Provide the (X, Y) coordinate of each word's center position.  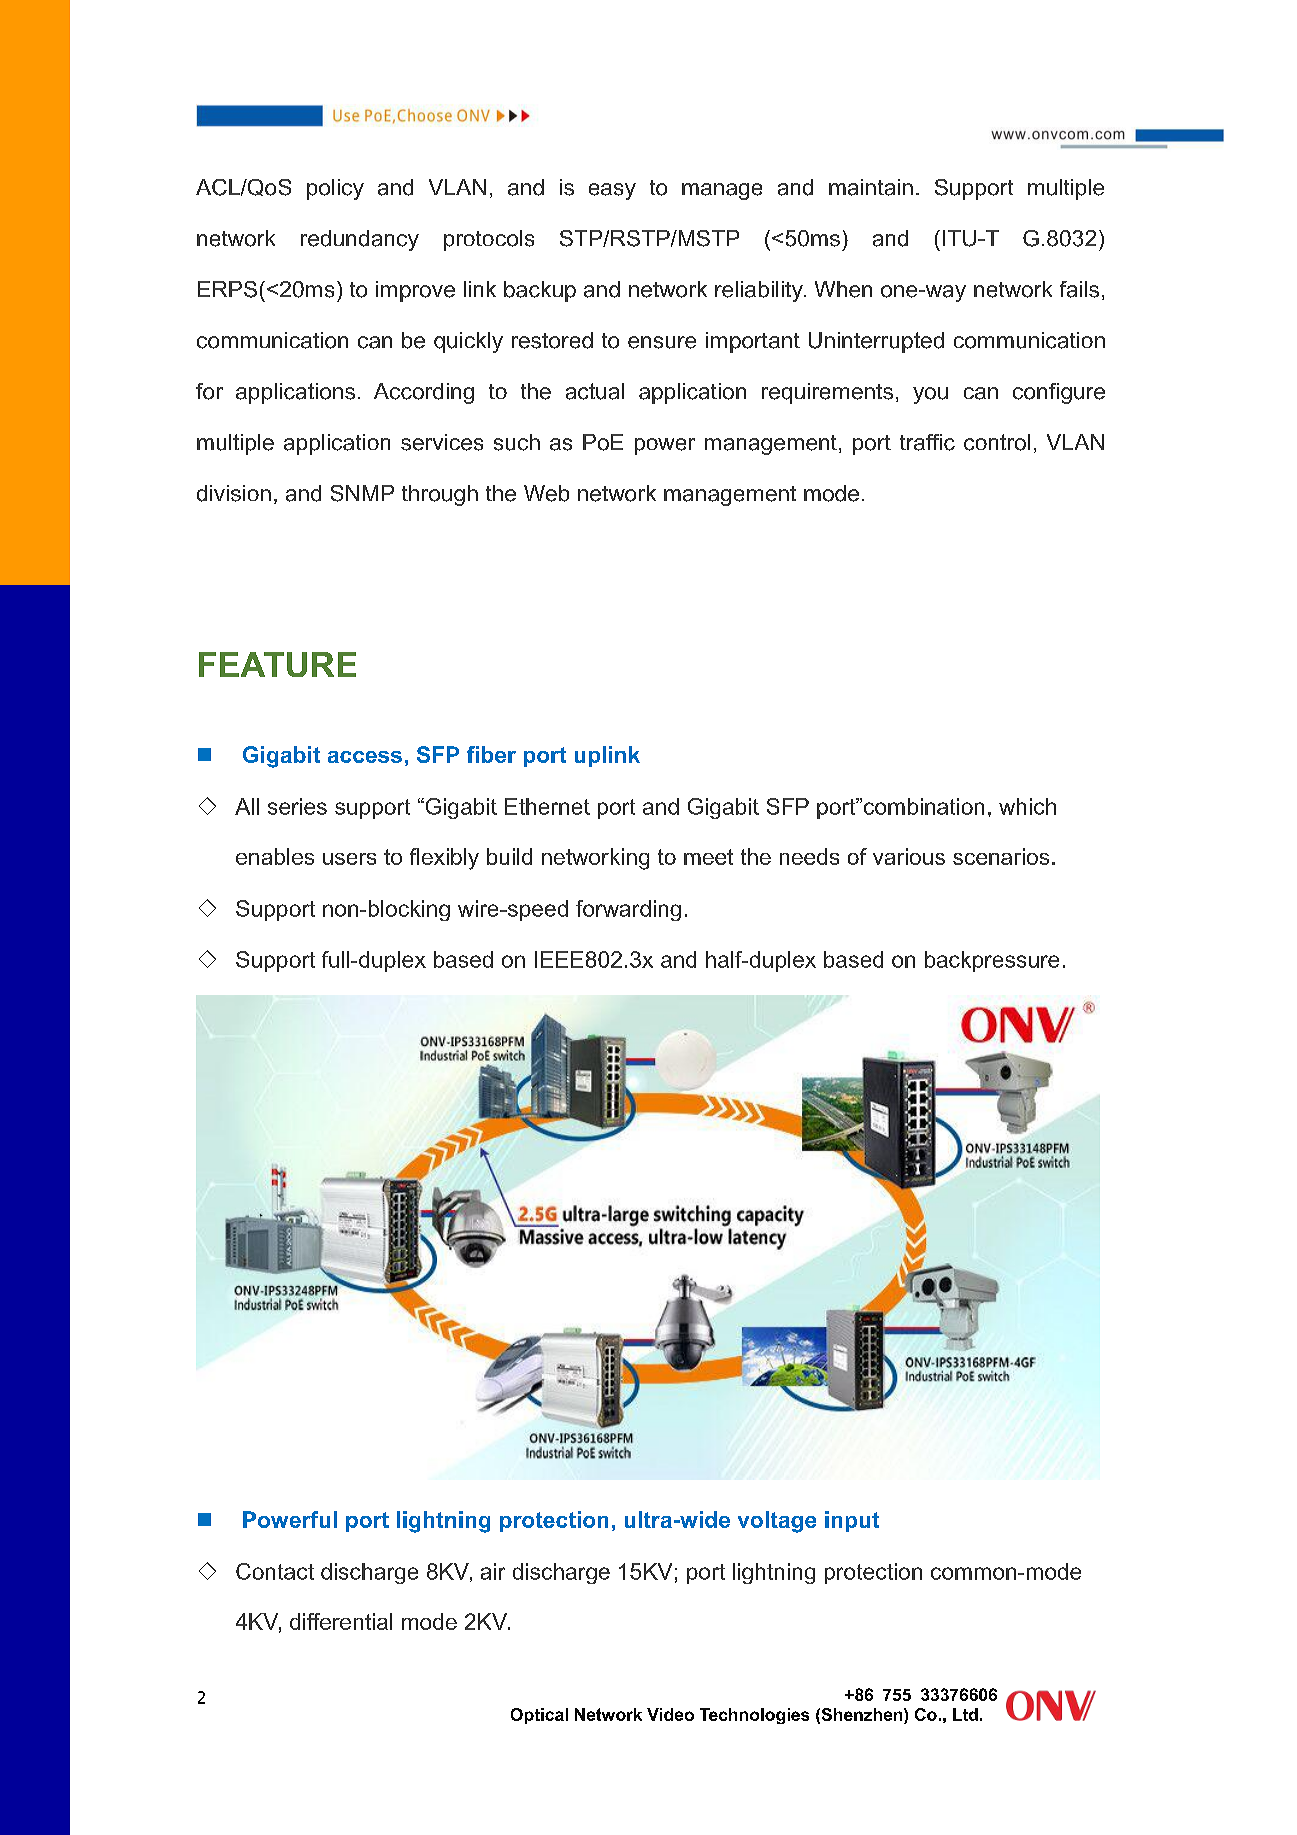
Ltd (965, 1714)
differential (341, 1621)
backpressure (992, 961)
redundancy (360, 240)
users (349, 859)
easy (612, 191)
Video (670, 1714)
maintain (871, 187)
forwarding (628, 910)
